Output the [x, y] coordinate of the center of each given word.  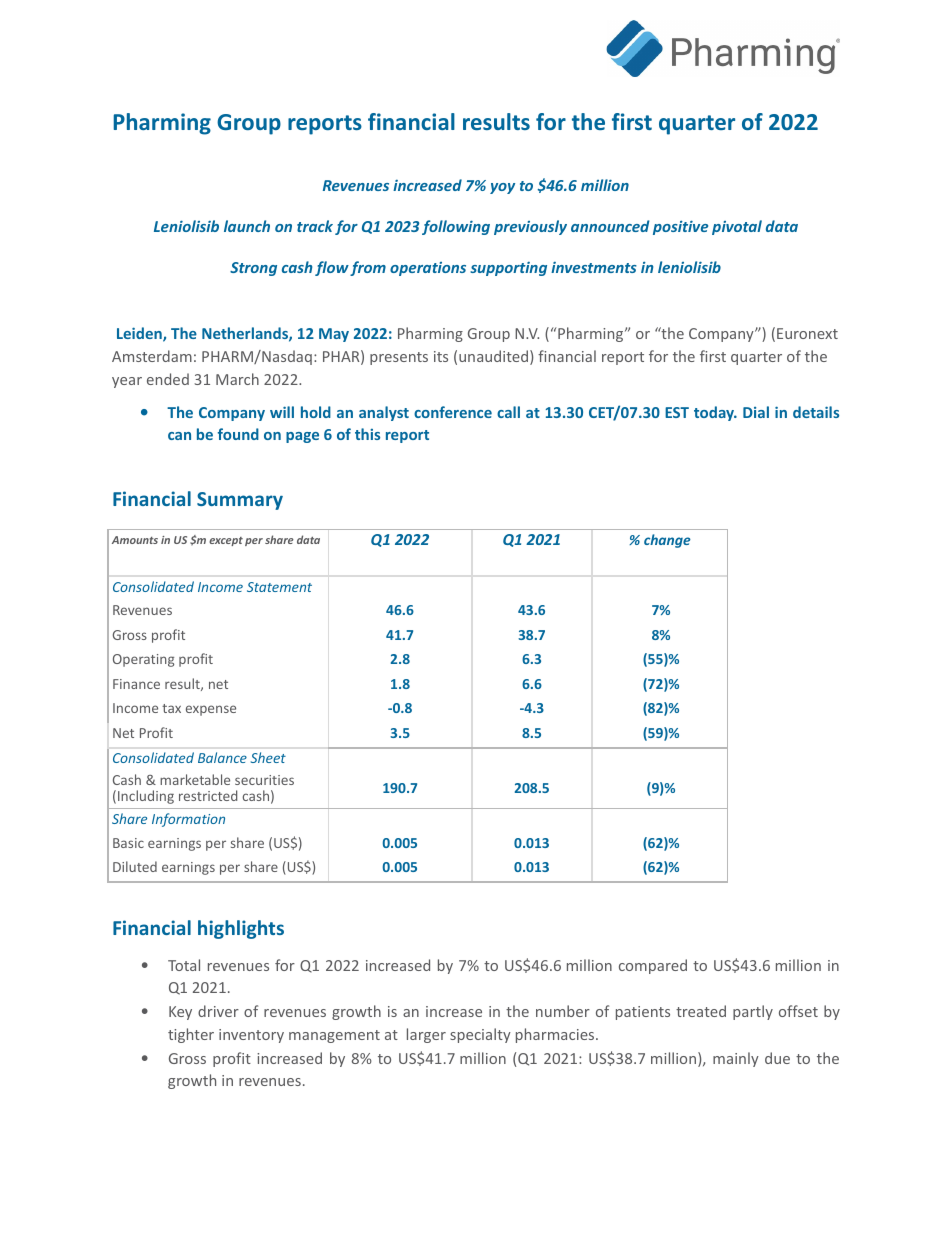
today [715, 413]
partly [753, 1012]
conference [453, 412]
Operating [143, 660]
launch [247, 226]
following [456, 227]
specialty [480, 1035]
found [238, 434]
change [667, 541]
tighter [191, 1035]
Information [188, 820]
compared [653, 966]
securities [264, 780]
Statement [279, 587]
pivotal [737, 227]
